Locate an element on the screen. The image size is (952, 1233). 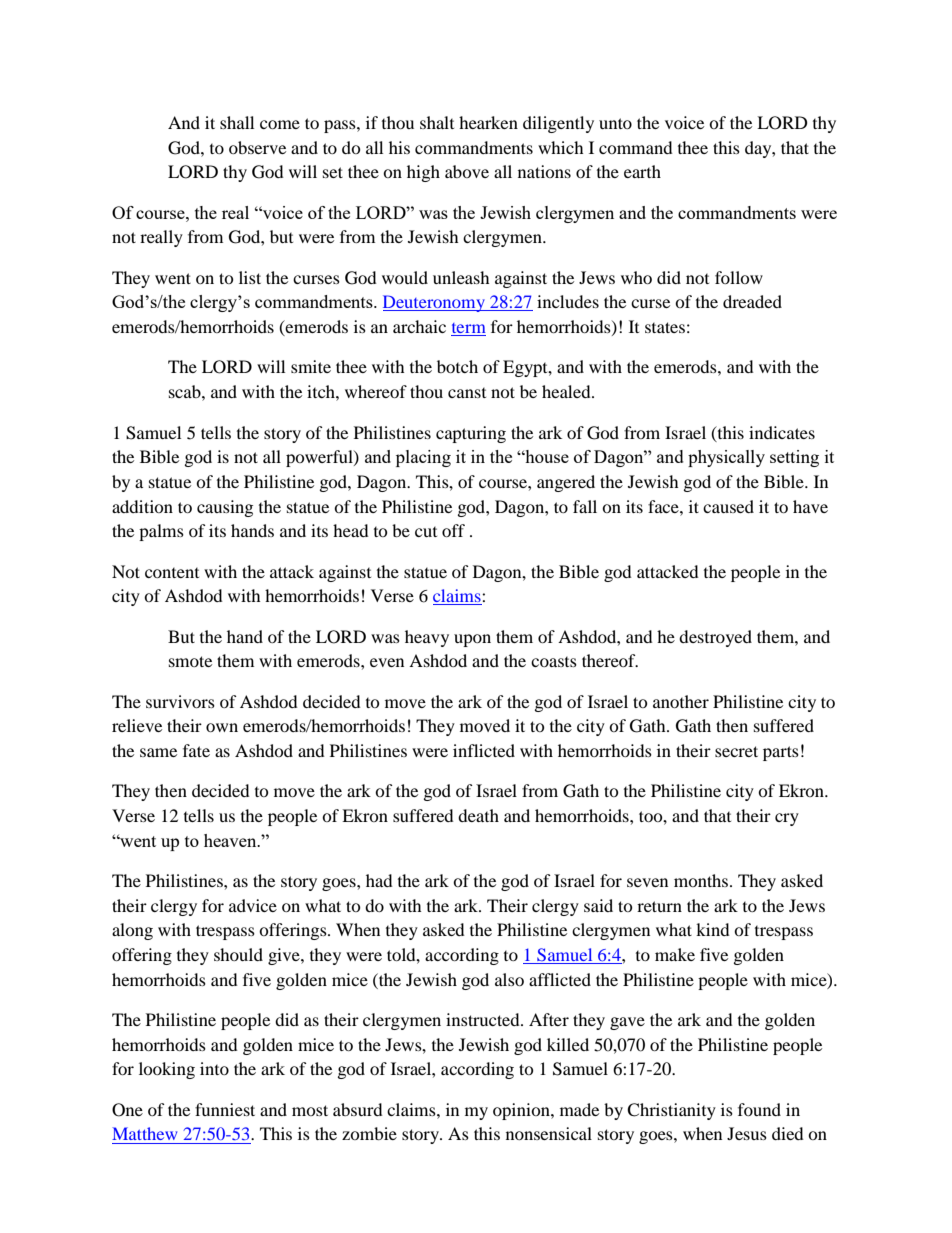
death is located at coordinates (478, 815).
